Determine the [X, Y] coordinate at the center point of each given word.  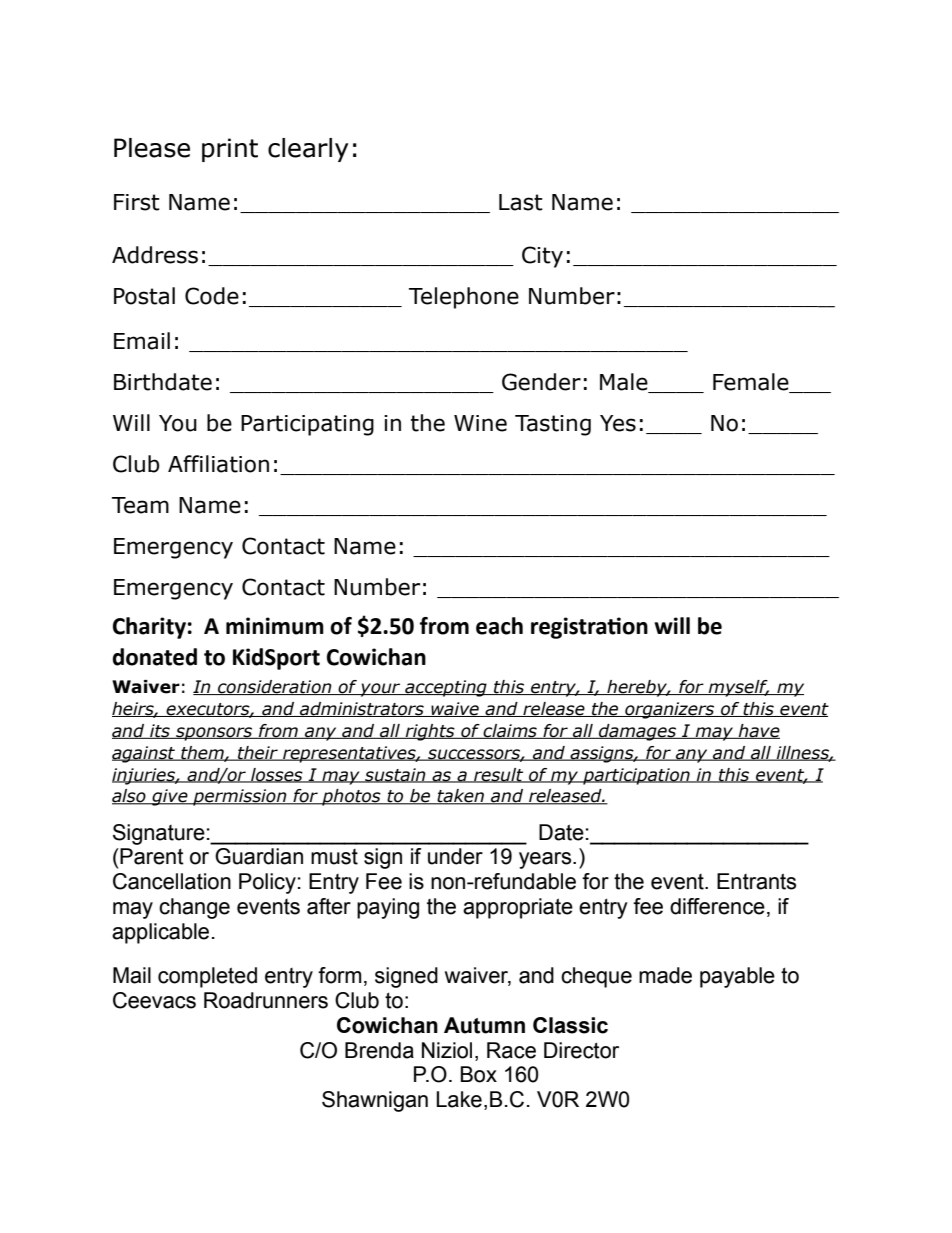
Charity [149, 628]
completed [207, 977]
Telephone [464, 298]
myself [738, 688]
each [499, 626]
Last [521, 202]
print [230, 150]
